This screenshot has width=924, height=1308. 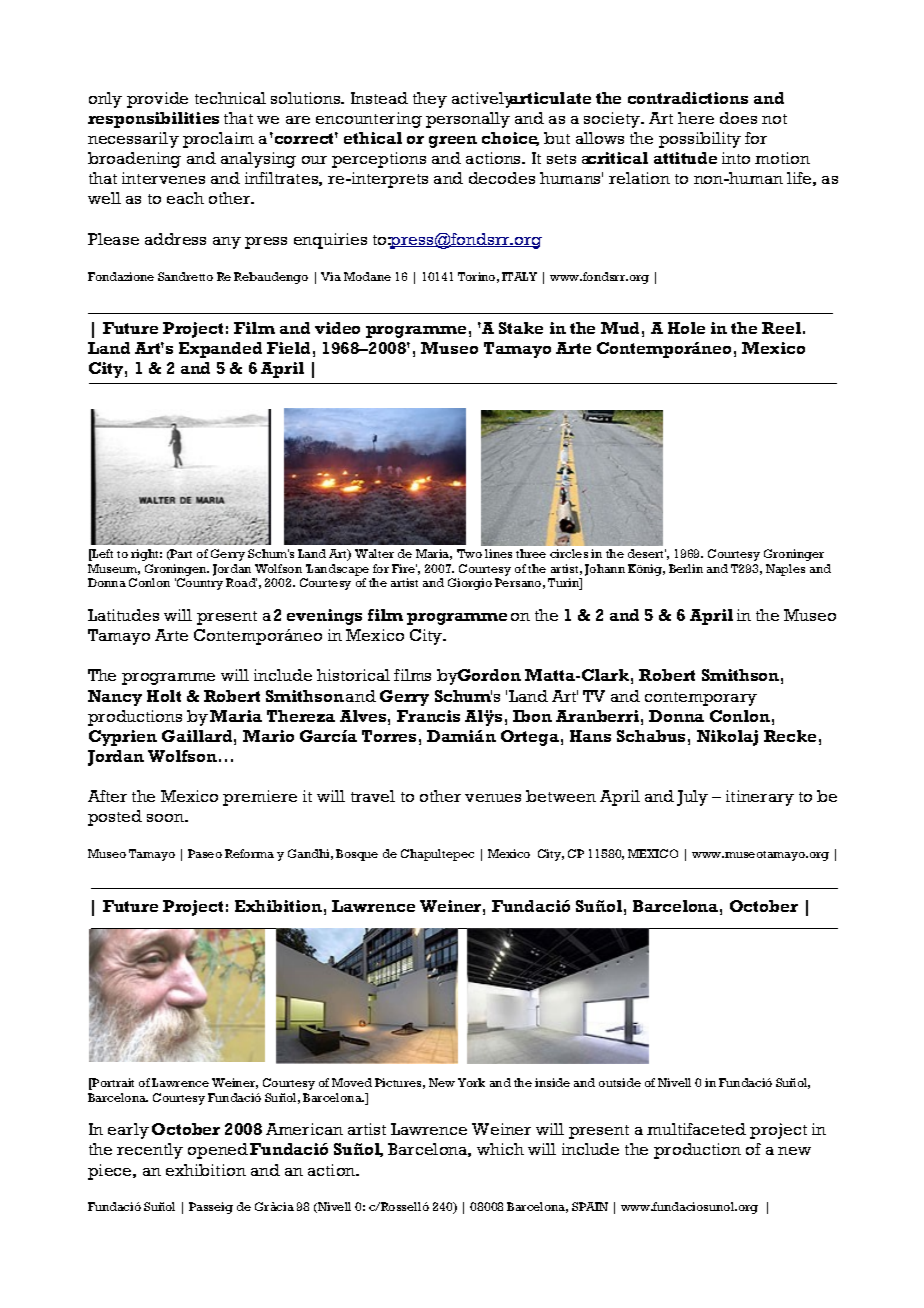 I want to click on Berlin, so click(x=686, y=568).
